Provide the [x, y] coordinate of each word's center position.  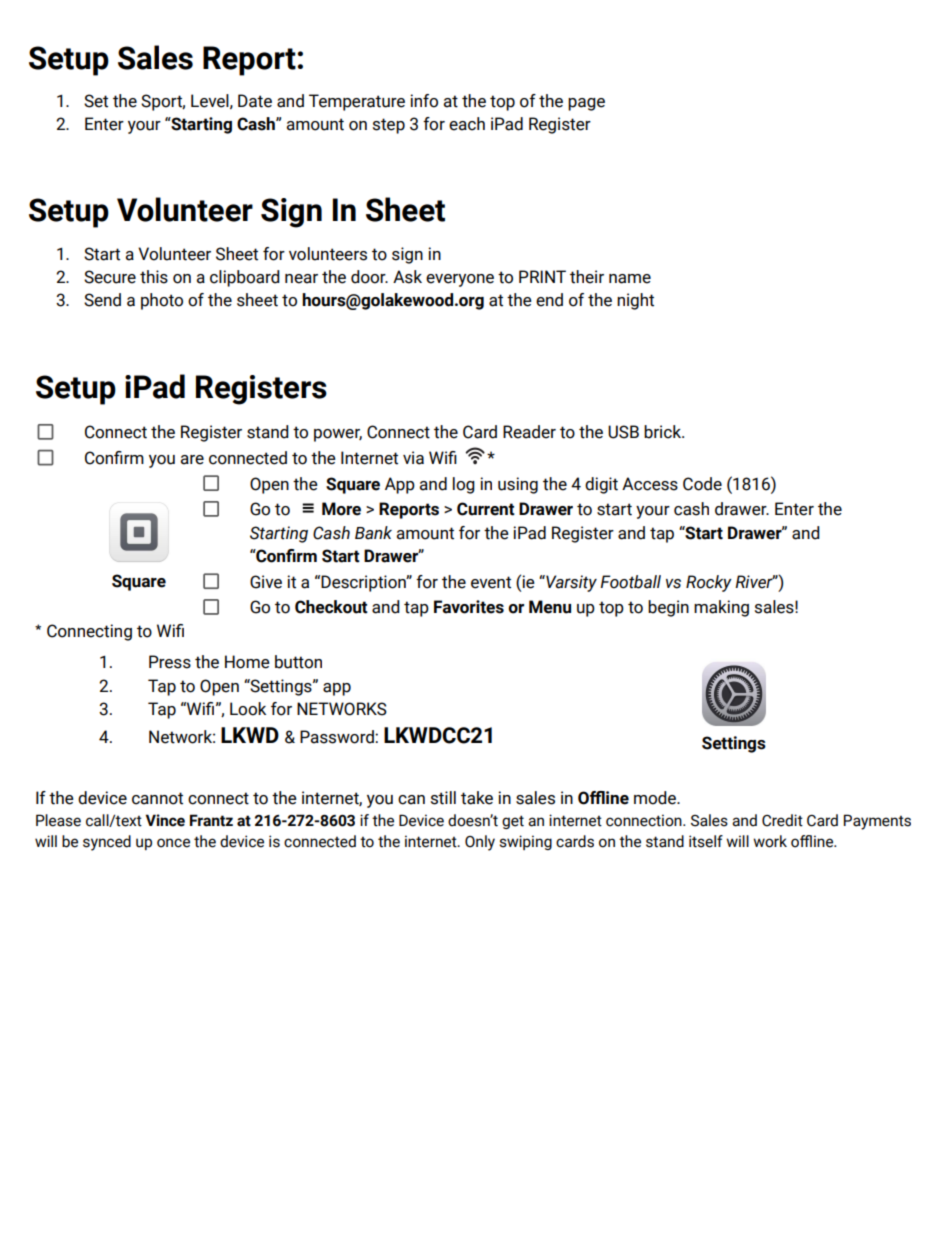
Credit [782, 820]
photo [162, 301]
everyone [460, 280]
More [341, 509]
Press [170, 662]
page [586, 104]
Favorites [469, 607]
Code [702, 484]
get [513, 822]
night [635, 301]
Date [255, 101]
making [721, 608]
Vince [165, 820]
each [467, 124]
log [464, 485]
